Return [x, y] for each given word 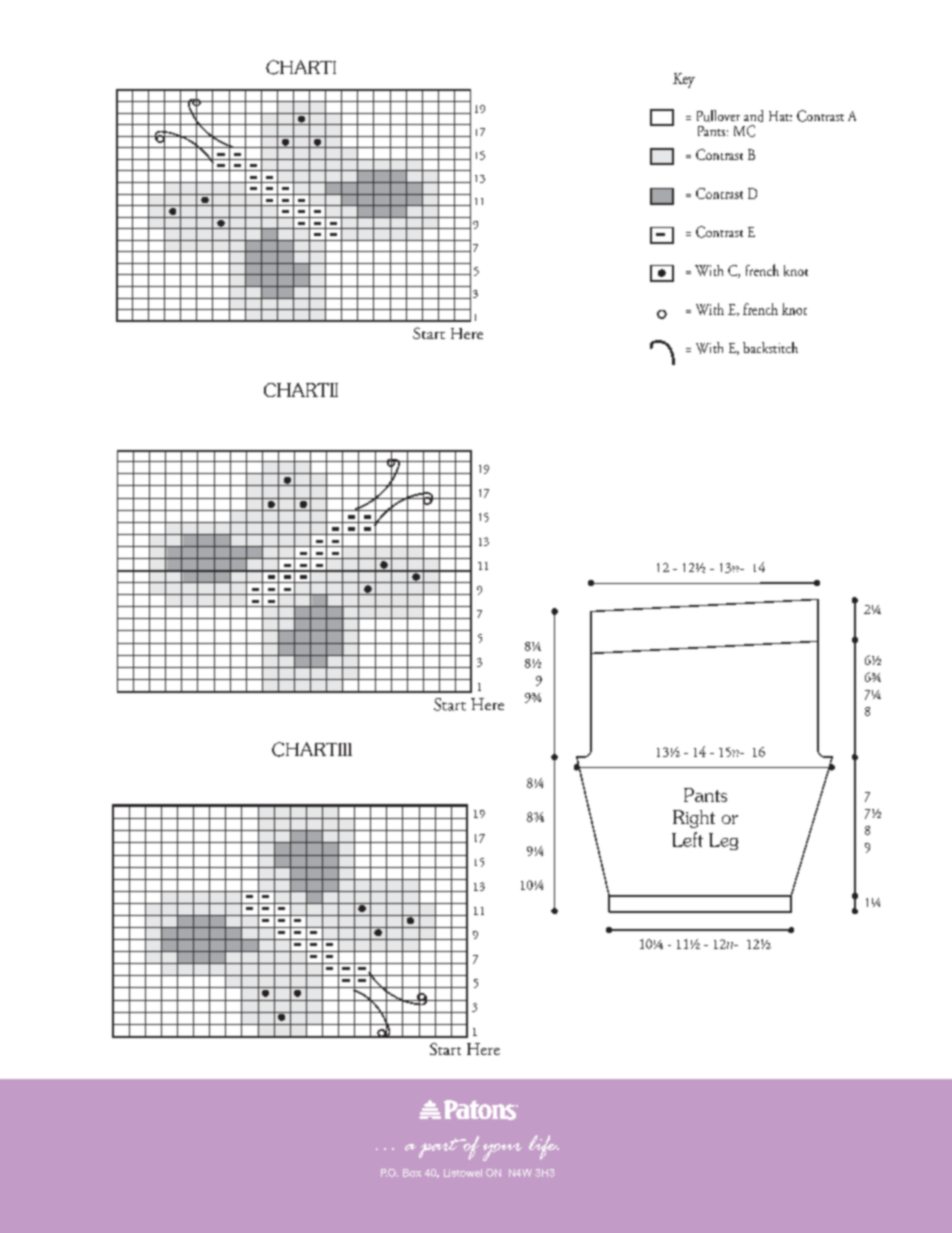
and [753, 116]
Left [687, 839]
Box [412, 1173]
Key [684, 80]
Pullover [718, 116]
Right [694, 819]
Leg [723, 841]
